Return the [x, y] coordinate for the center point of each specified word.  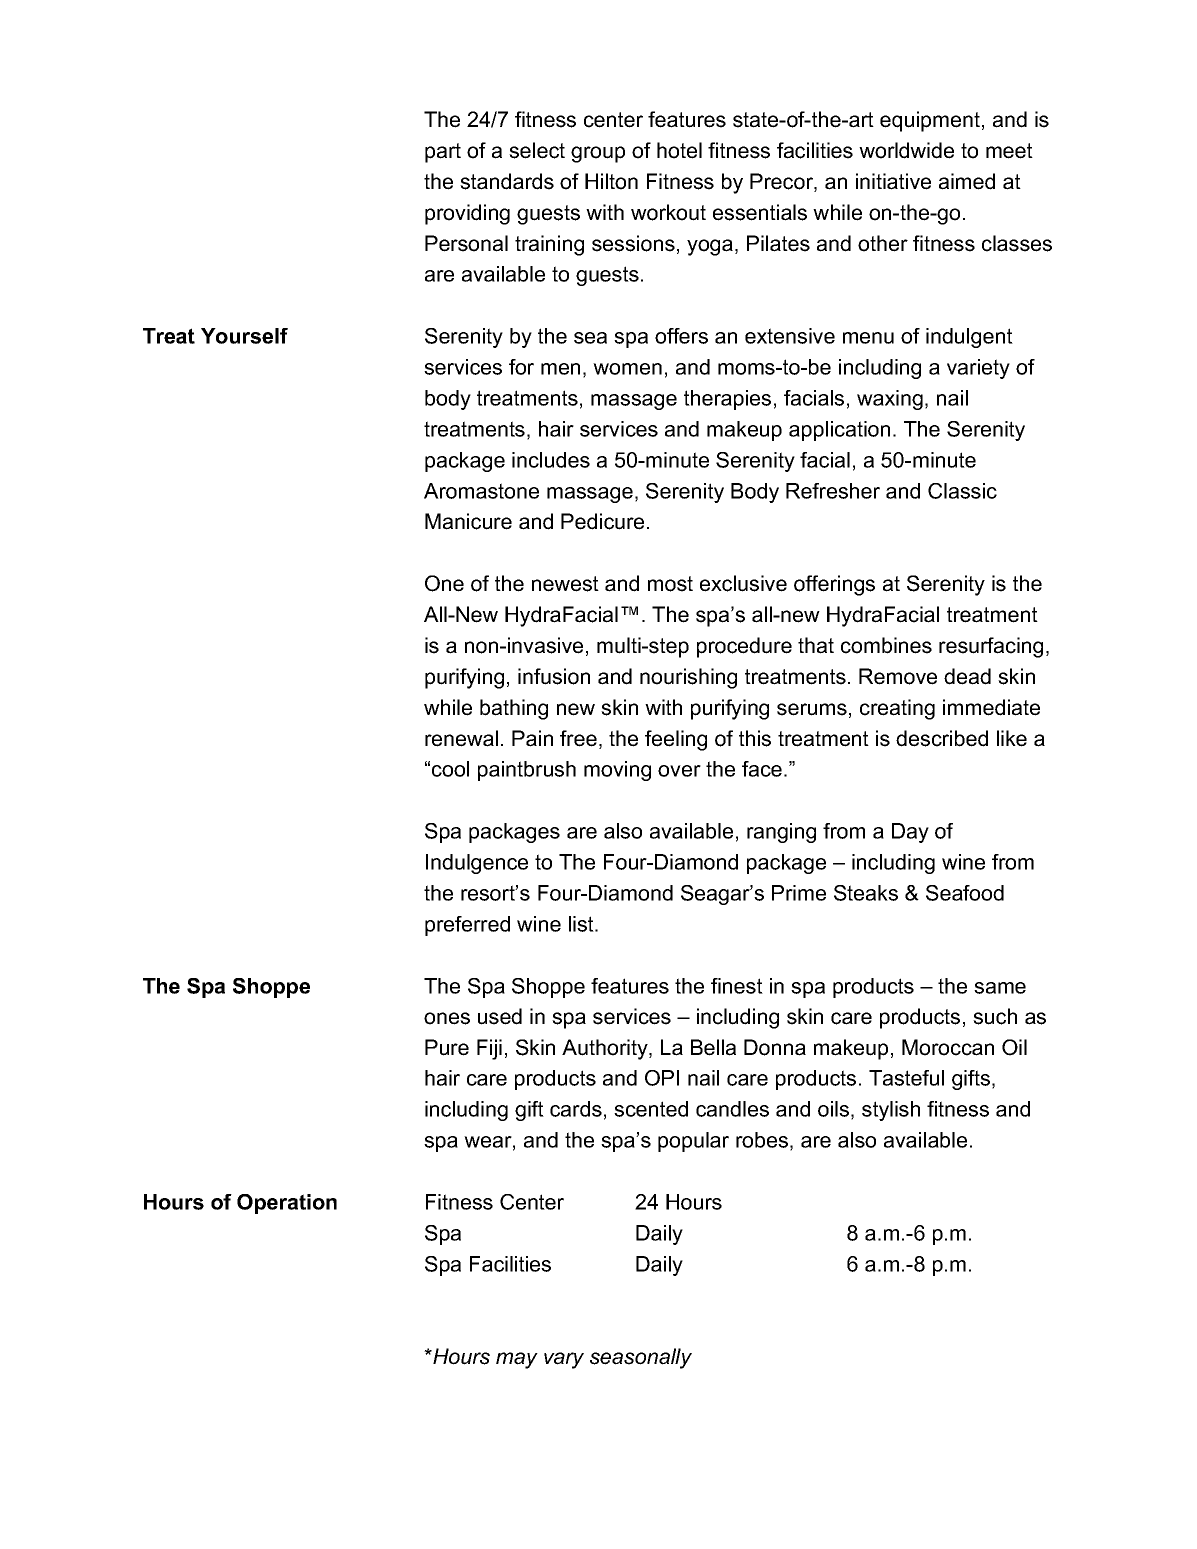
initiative [893, 181]
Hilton [611, 181]
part [443, 153]
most [670, 584]
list [582, 924]
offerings [834, 585]
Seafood [965, 893]
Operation [287, 1204]
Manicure [468, 521]
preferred [467, 926]
